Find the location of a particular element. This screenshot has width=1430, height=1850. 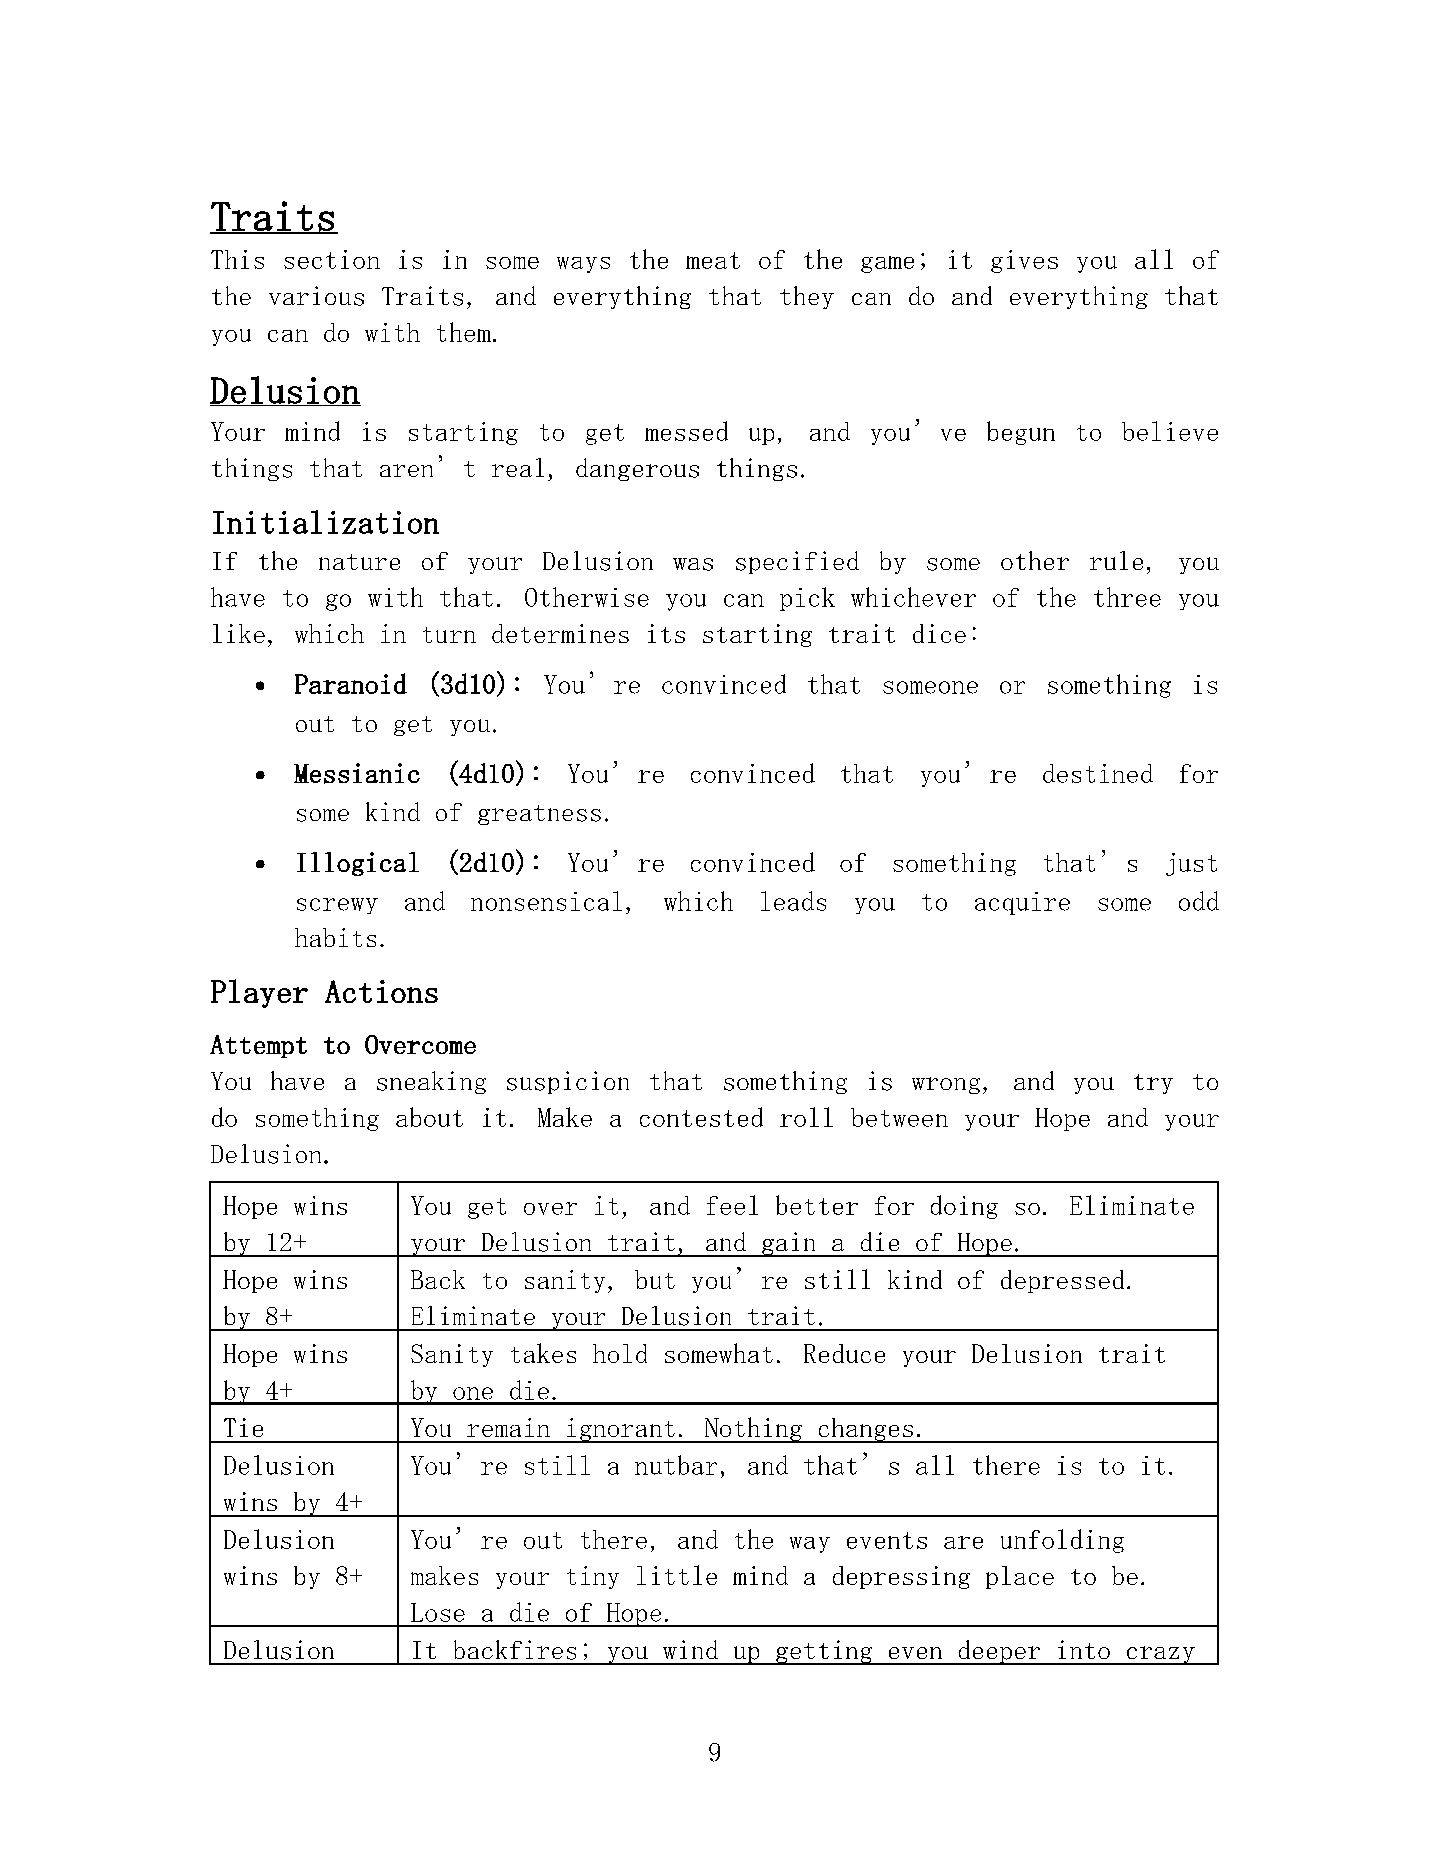

gives is located at coordinates (1024, 261).
